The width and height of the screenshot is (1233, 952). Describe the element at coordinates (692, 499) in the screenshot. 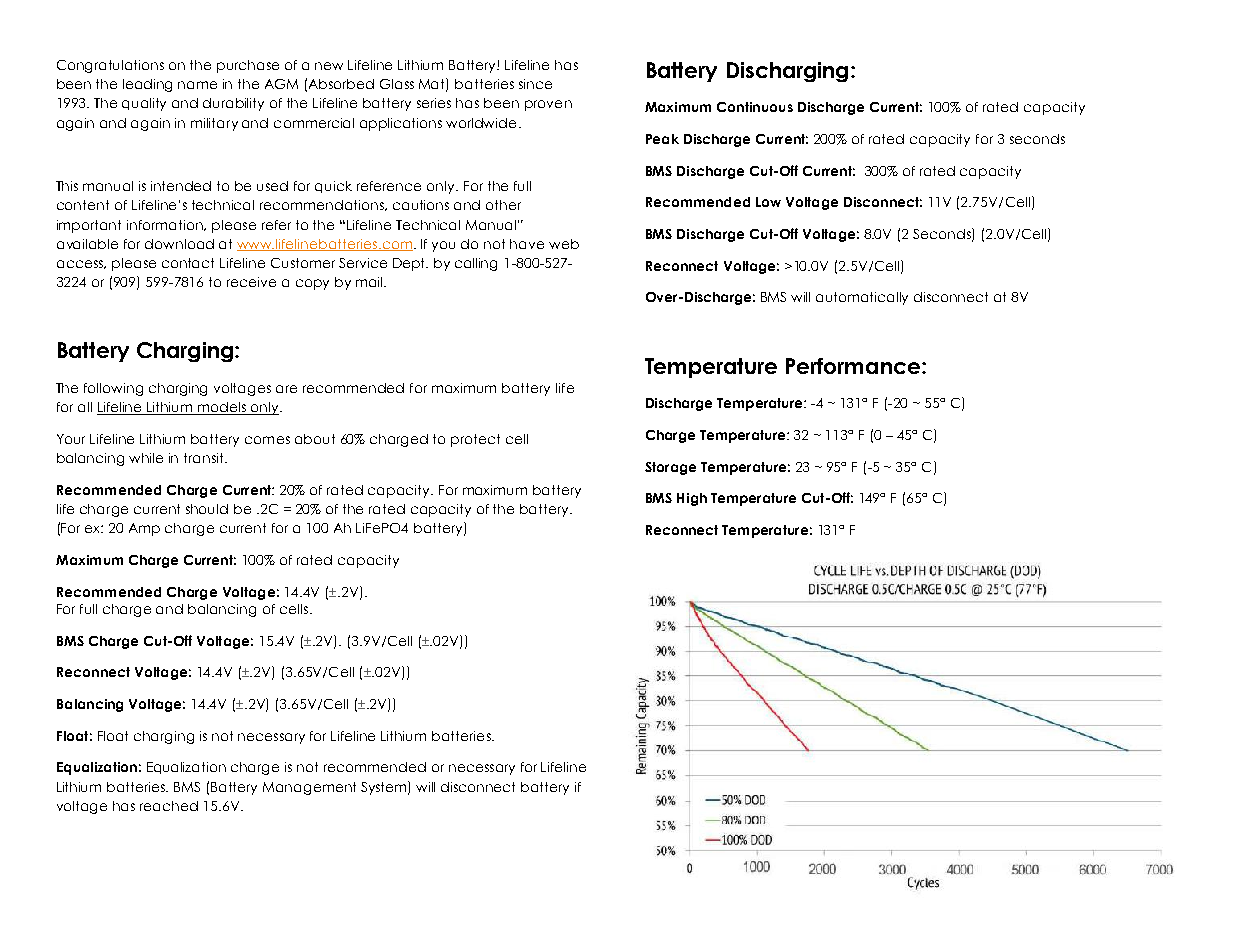

I see `High` at that location.
